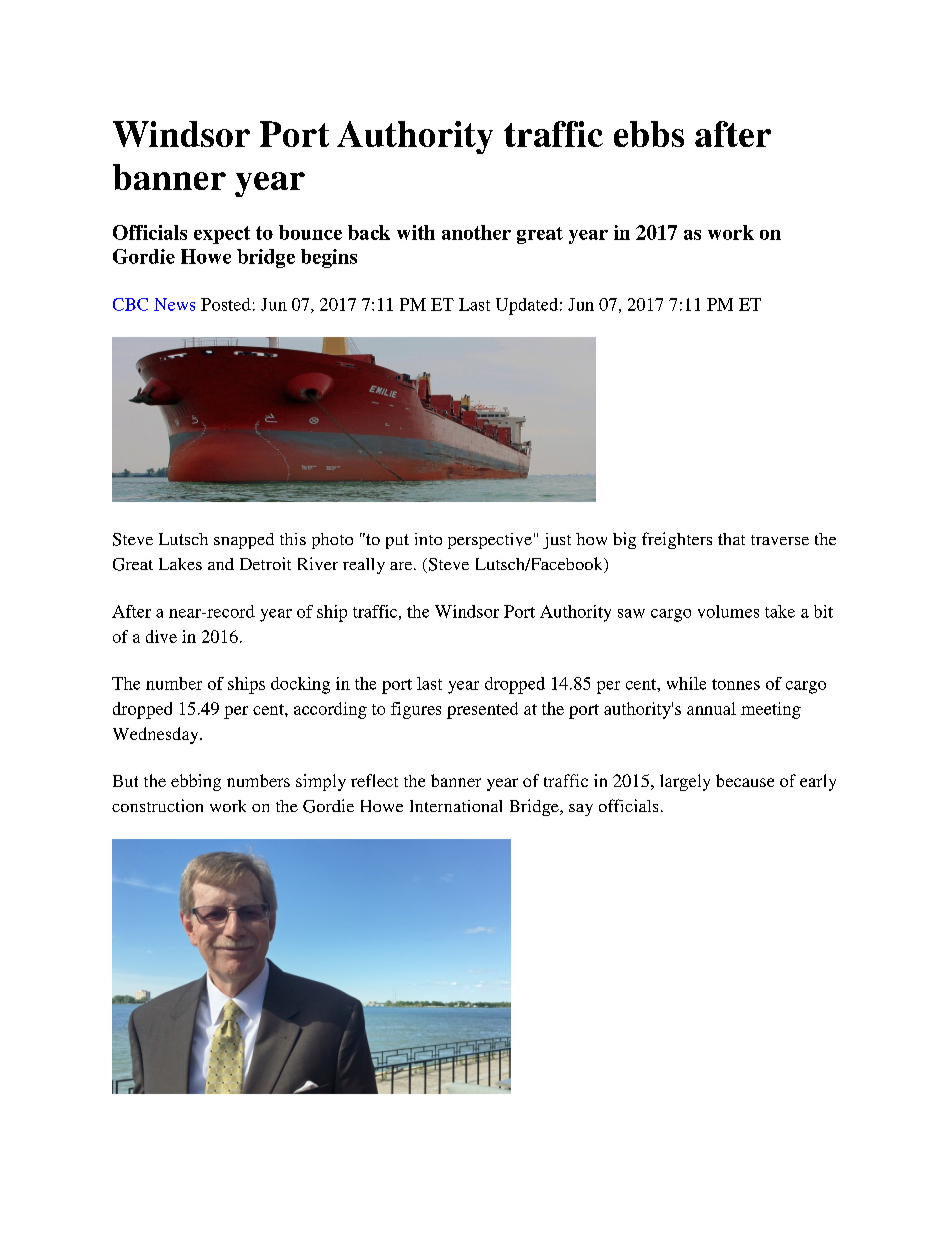 The image size is (952, 1233). Describe the element at coordinates (196, 782) in the image. I see `ebbing` at that location.
